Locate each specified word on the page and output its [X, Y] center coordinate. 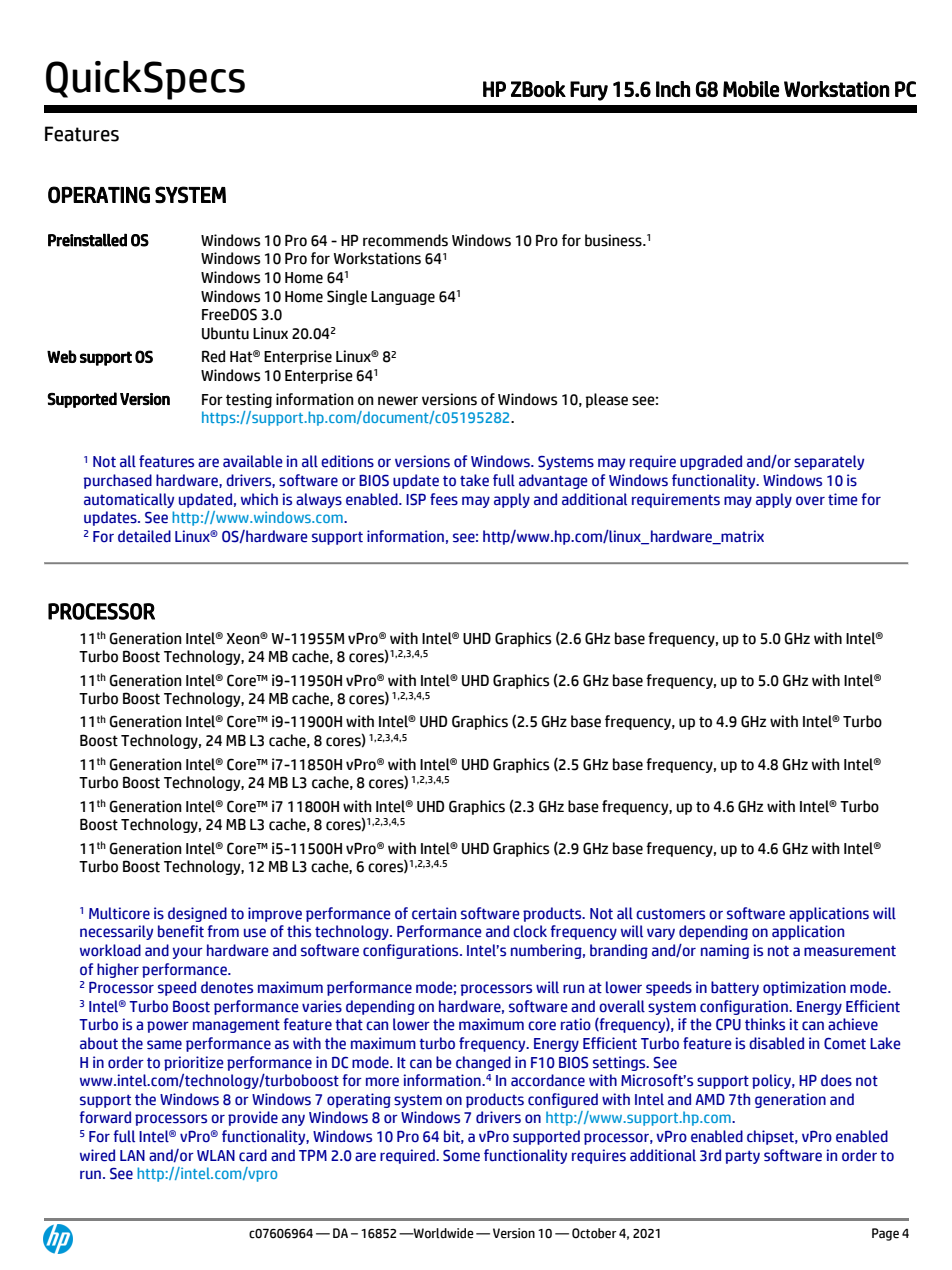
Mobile [751, 89]
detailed [144, 536]
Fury [589, 91]
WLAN [216, 1155]
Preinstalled [87, 240]
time [843, 499]
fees [444, 499]
